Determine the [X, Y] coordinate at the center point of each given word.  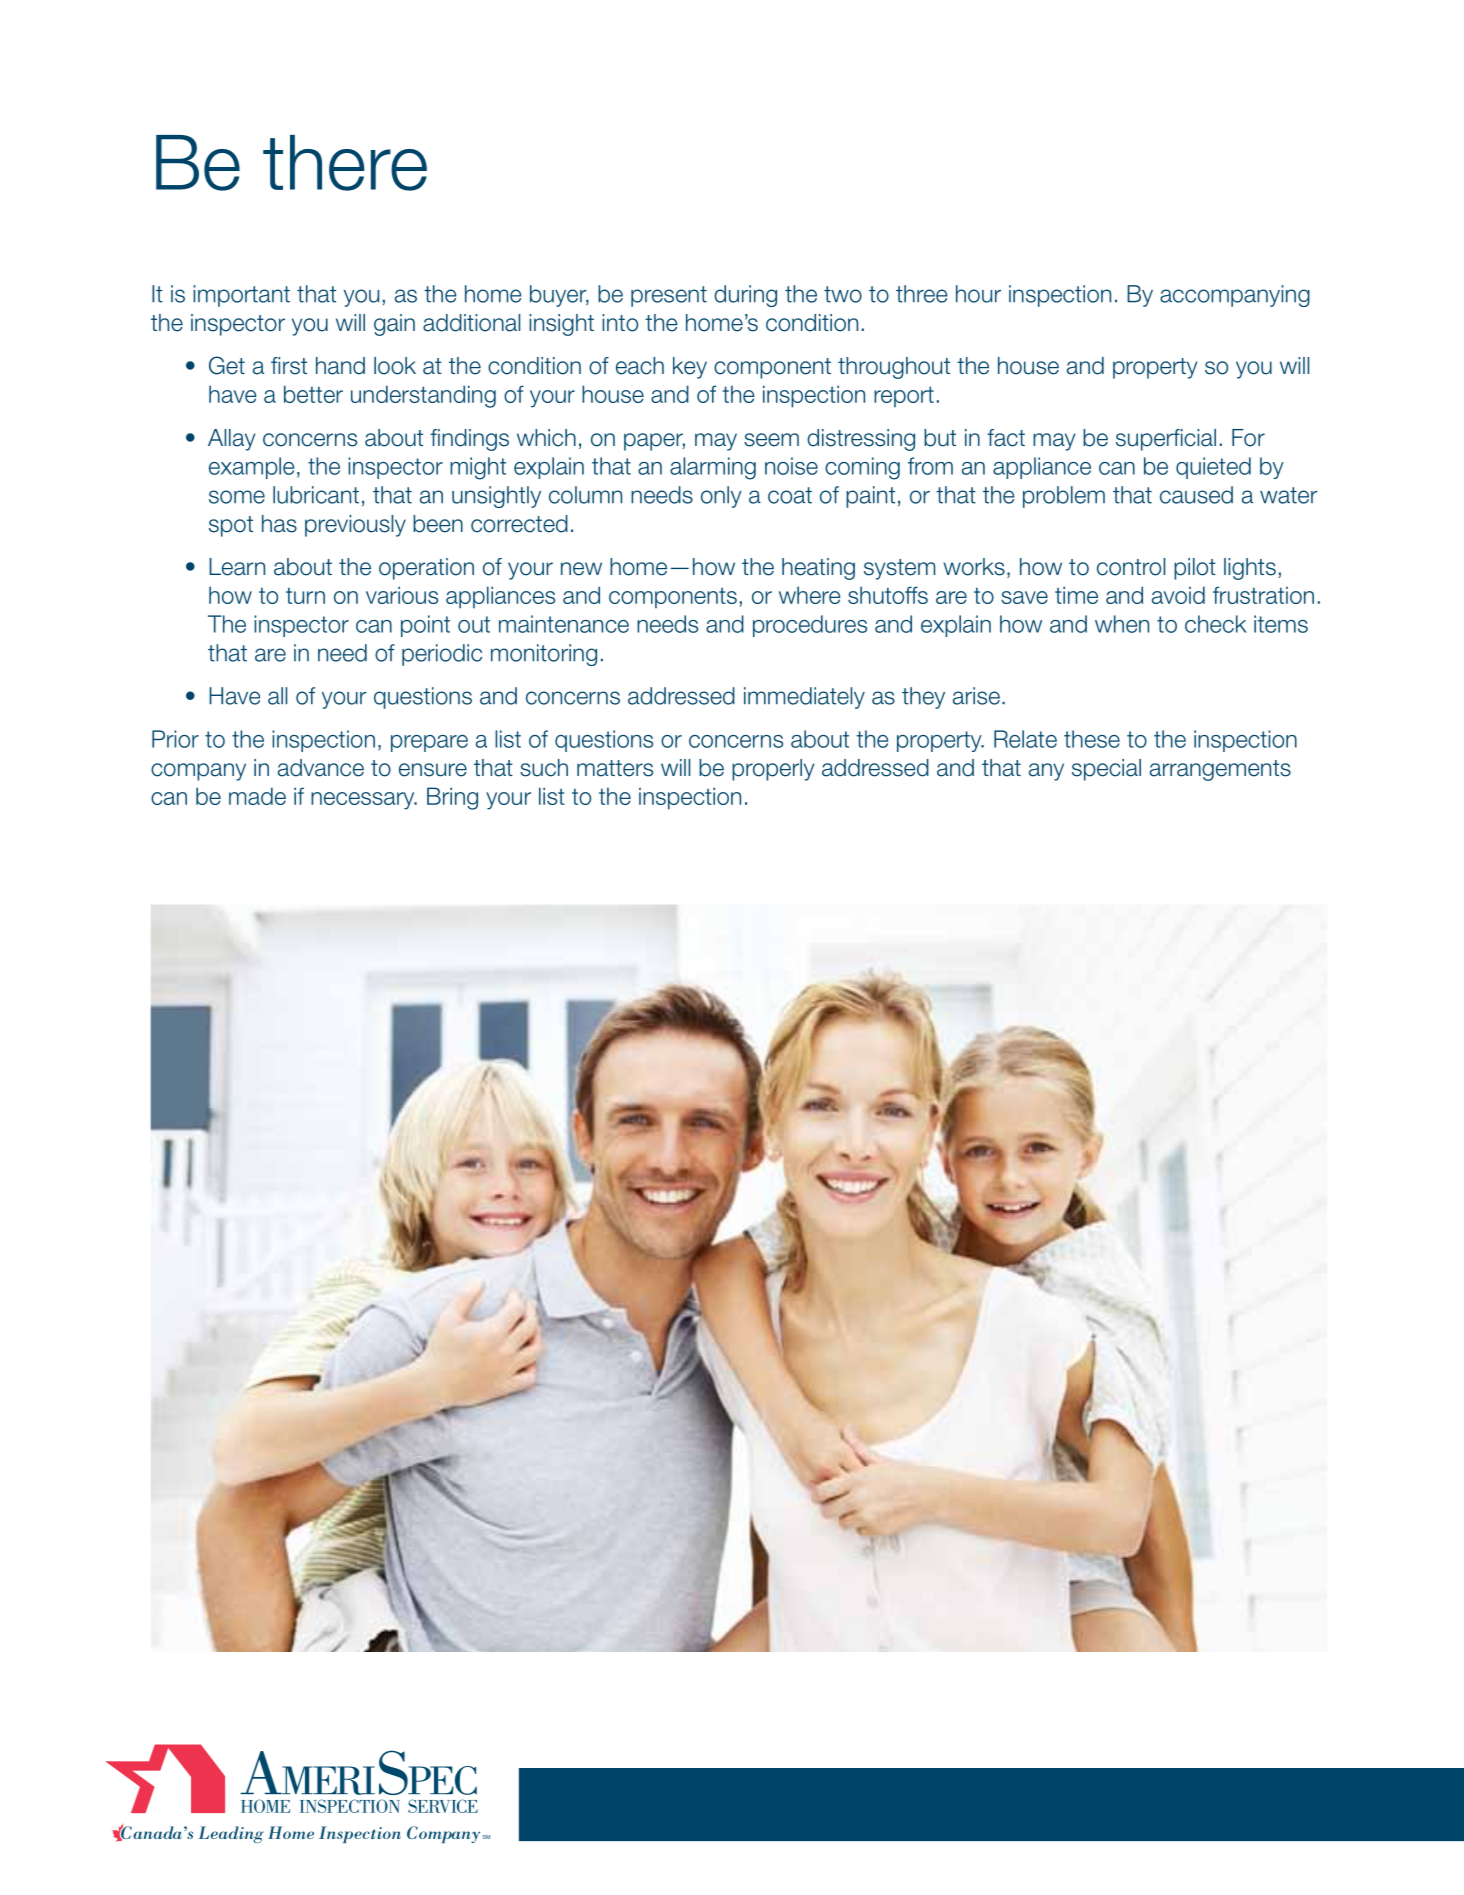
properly [773, 770]
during [745, 296]
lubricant [316, 495]
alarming [713, 468]
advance [321, 768]
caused [1196, 495]
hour [978, 294]
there [345, 163]
